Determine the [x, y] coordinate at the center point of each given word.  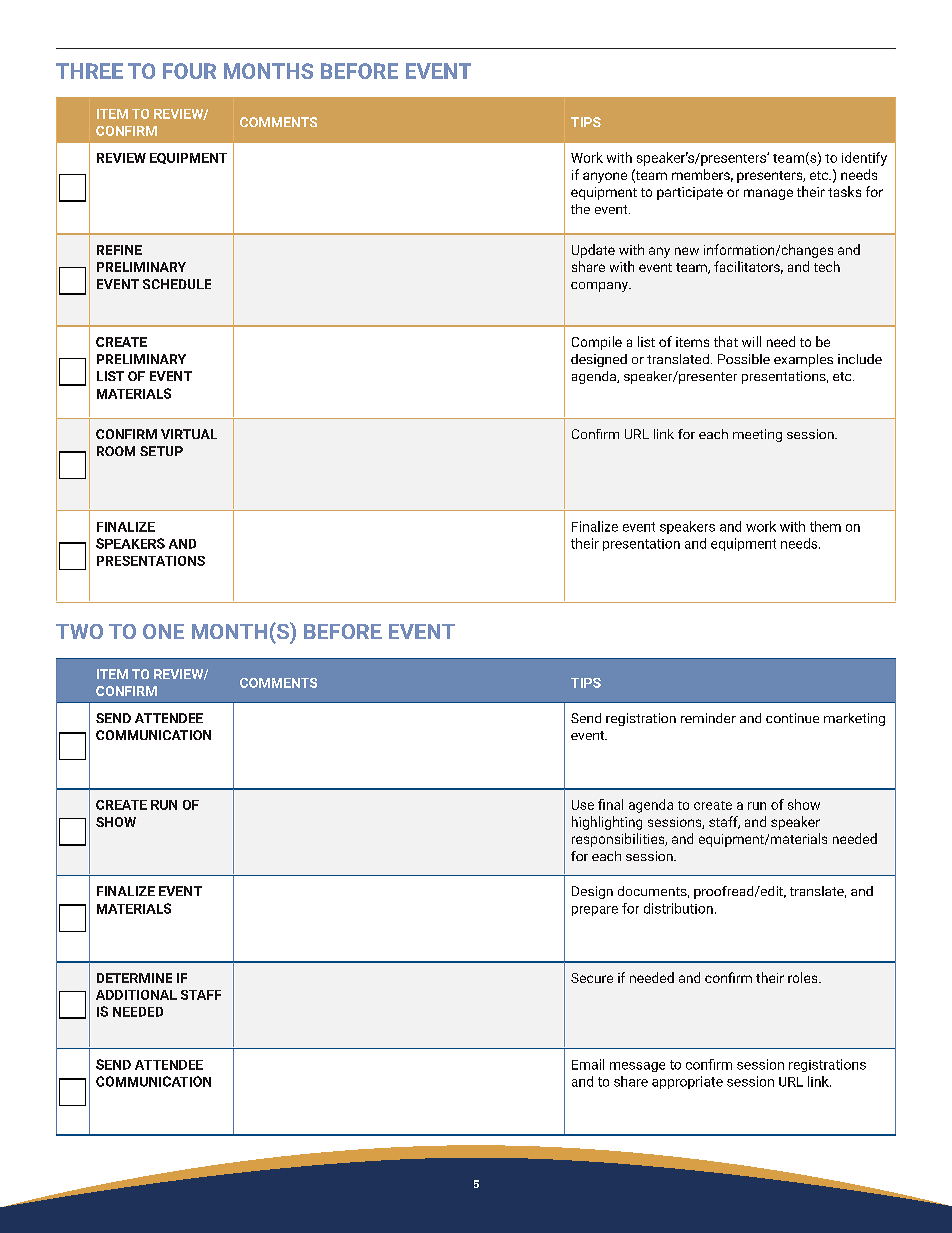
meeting [757, 435]
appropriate [687, 1082]
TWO [79, 631]
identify [864, 159]
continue [792, 718]
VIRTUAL [189, 434]
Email [588, 1064]
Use [583, 805]
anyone [605, 177]
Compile [597, 343]
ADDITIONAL [136, 995]
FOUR [189, 71]
